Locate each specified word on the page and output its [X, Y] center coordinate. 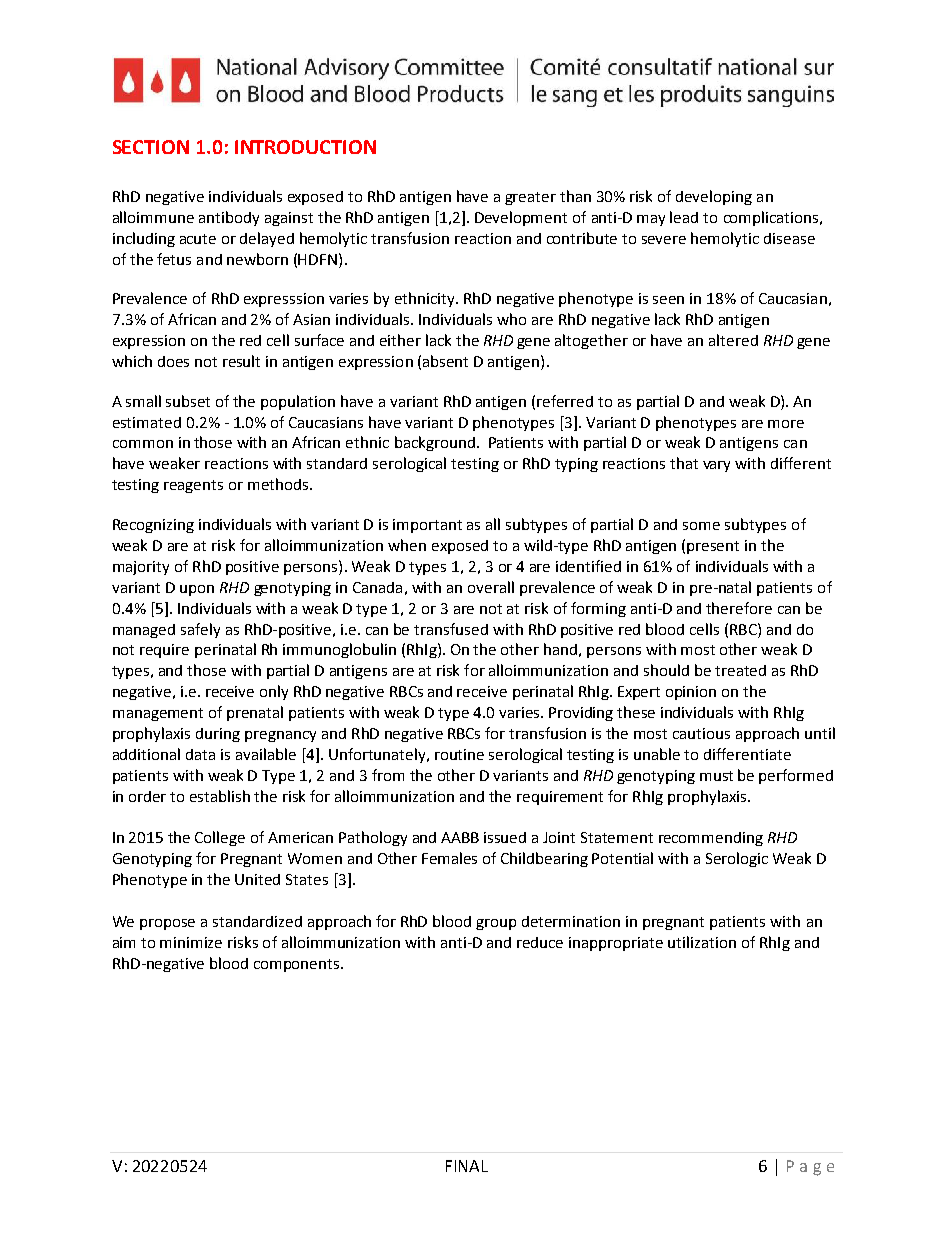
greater [530, 198]
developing [714, 197]
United [257, 879]
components [298, 965]
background [435, 443]
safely [200, 630]
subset [188, 401]
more [786, 424]
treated [740, 670]
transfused [451, 629]
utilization [702, 942]
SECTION [151, 147]
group [496, 924]
